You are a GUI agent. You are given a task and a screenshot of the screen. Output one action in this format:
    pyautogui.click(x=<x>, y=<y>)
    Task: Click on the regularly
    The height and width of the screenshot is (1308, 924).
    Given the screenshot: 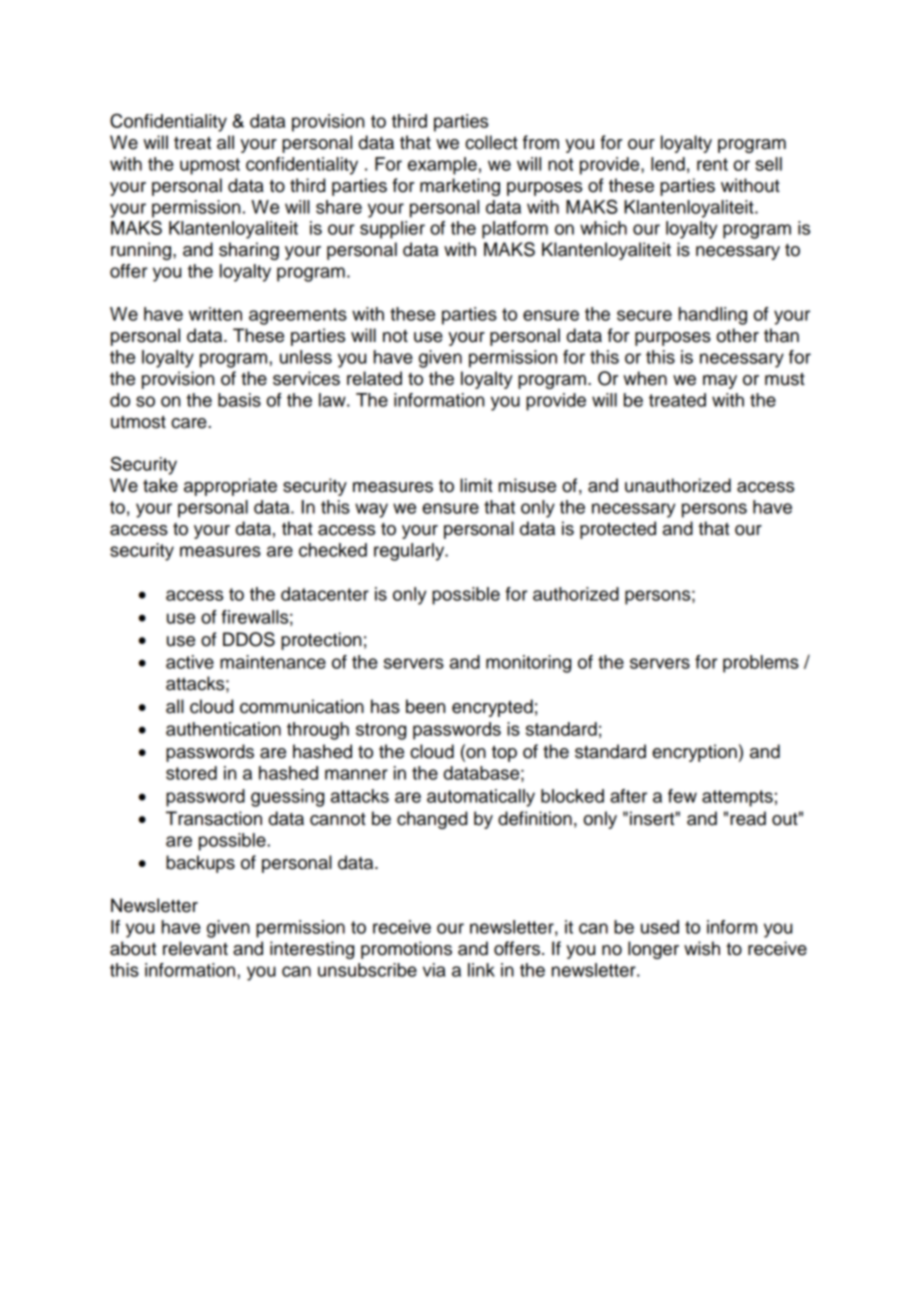 What is the action you would take?
    pyautogui.click(x=410, y=552)
